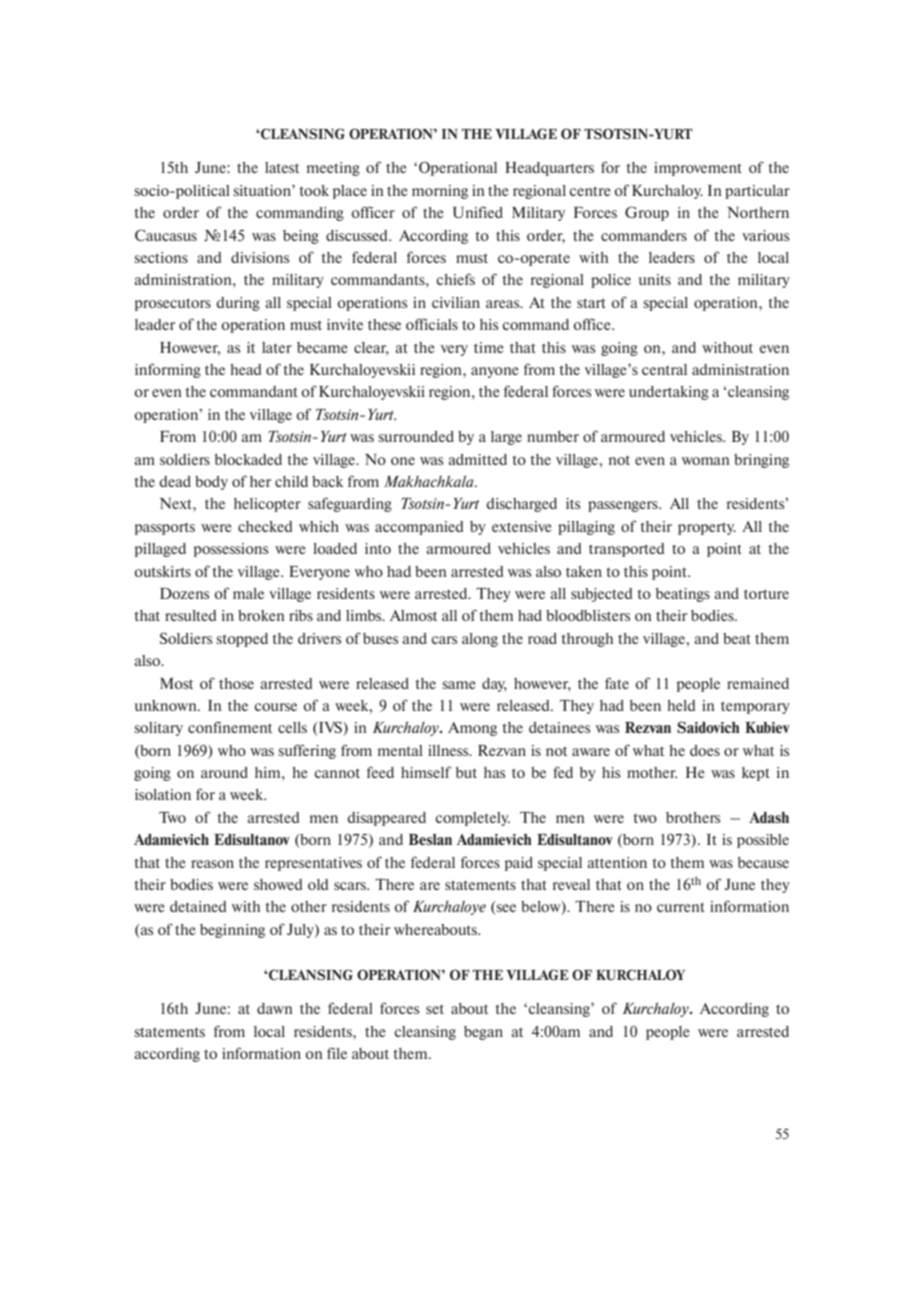 This image has height=1308, width=924. I want to click on current, so click(681, 907).
